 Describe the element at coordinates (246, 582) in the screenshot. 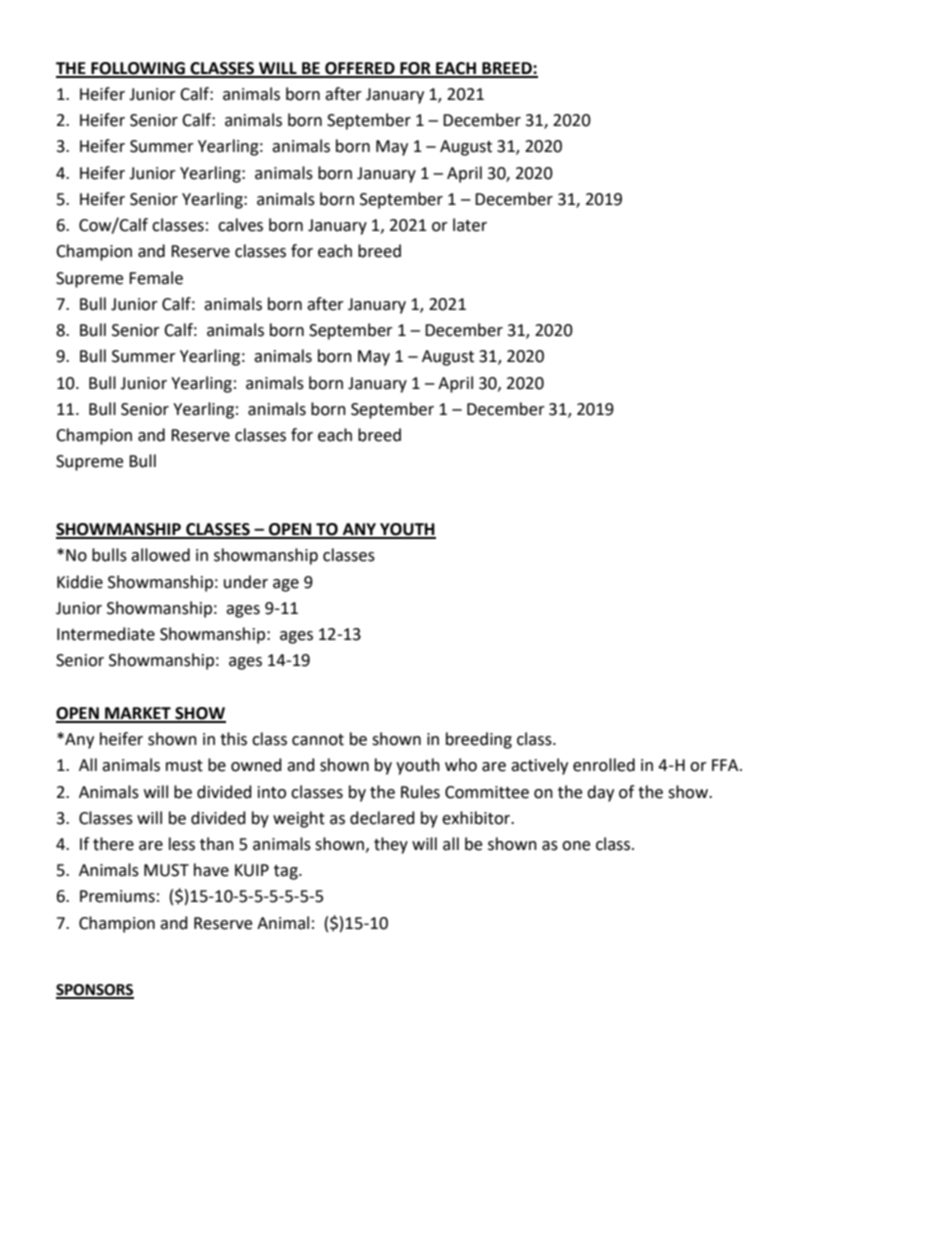

I see `under` at that location.
